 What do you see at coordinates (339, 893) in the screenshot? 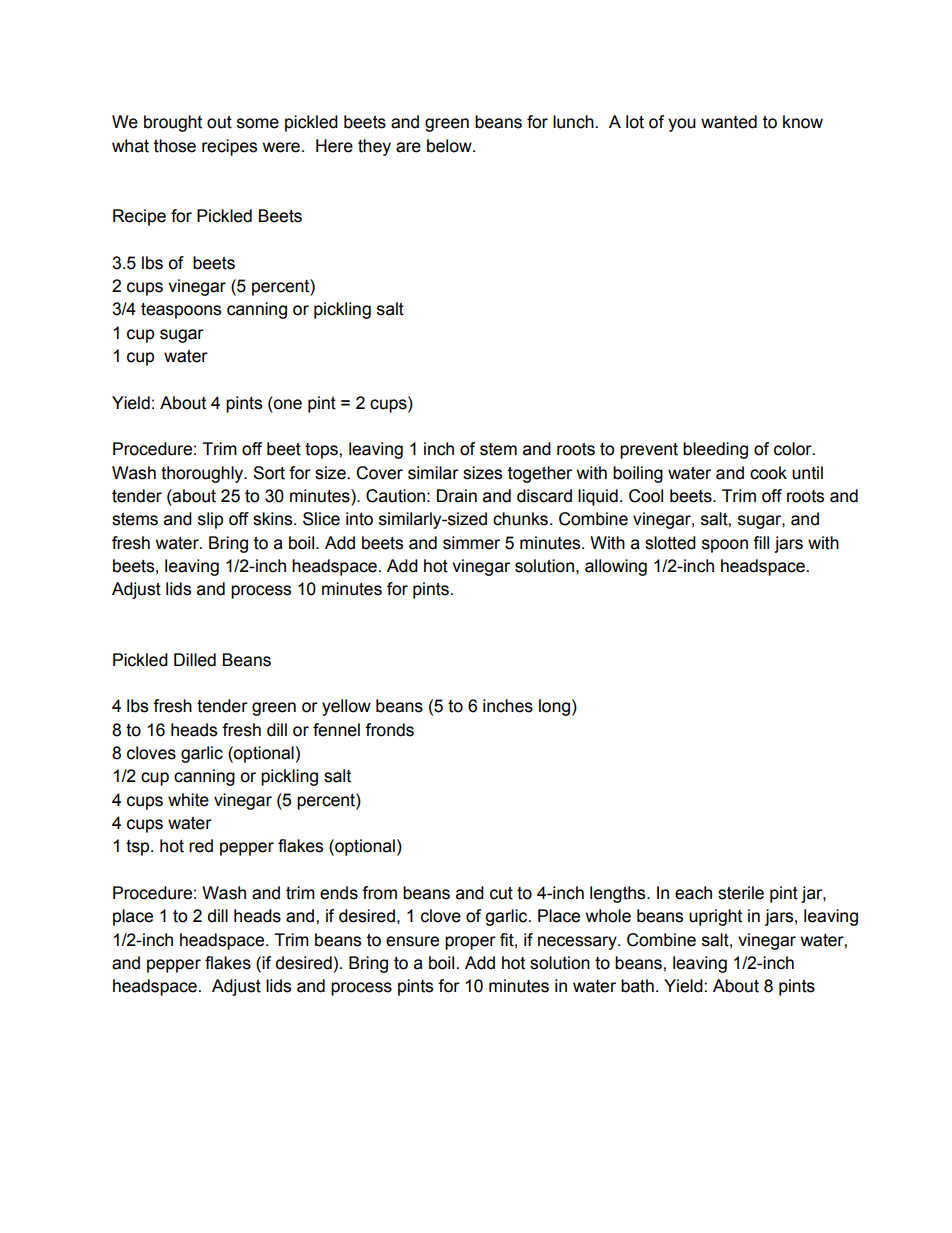
I see `ends` at bounding box center [339, 893].
